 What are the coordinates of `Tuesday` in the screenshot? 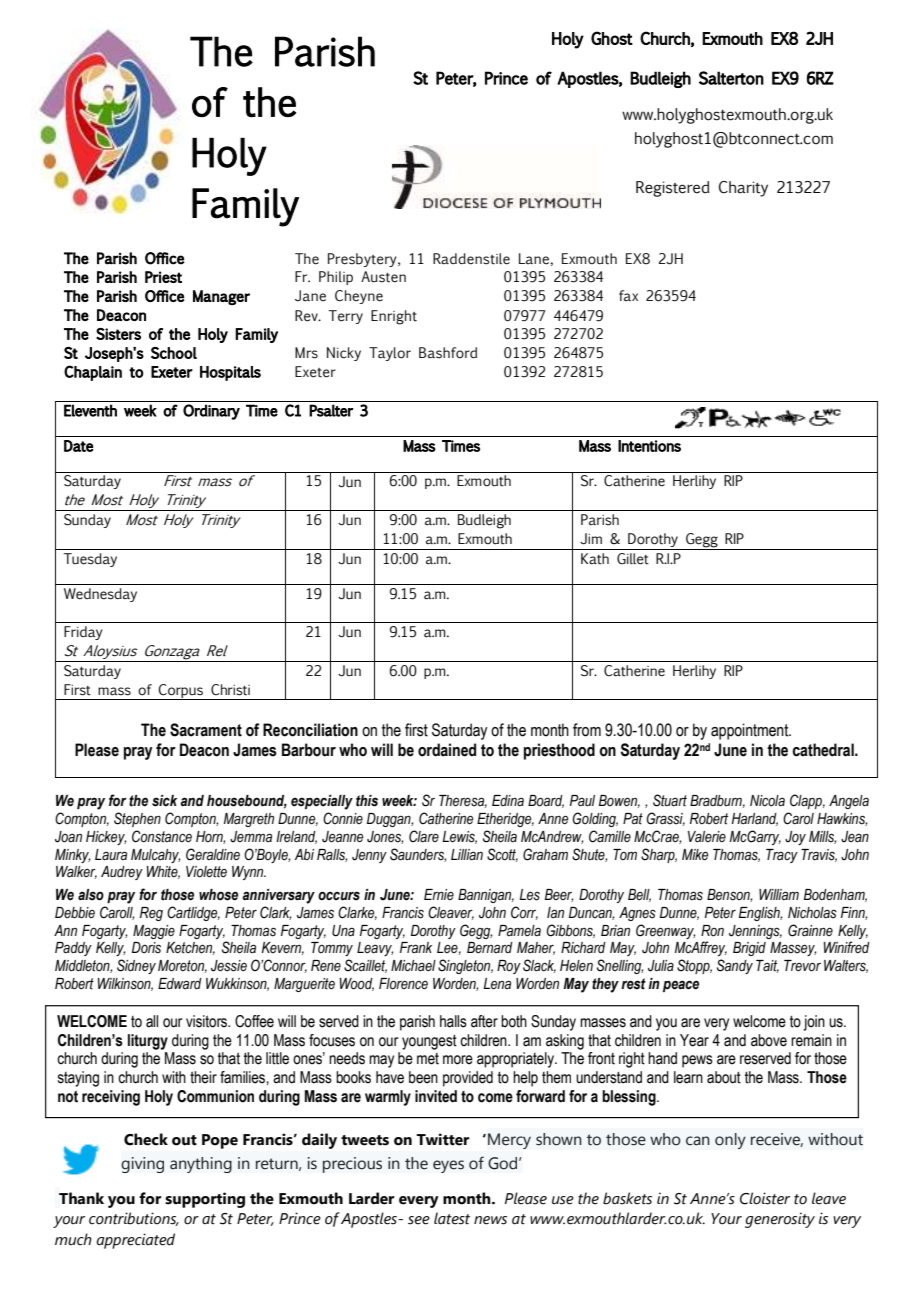 It's located at (90, 560).
